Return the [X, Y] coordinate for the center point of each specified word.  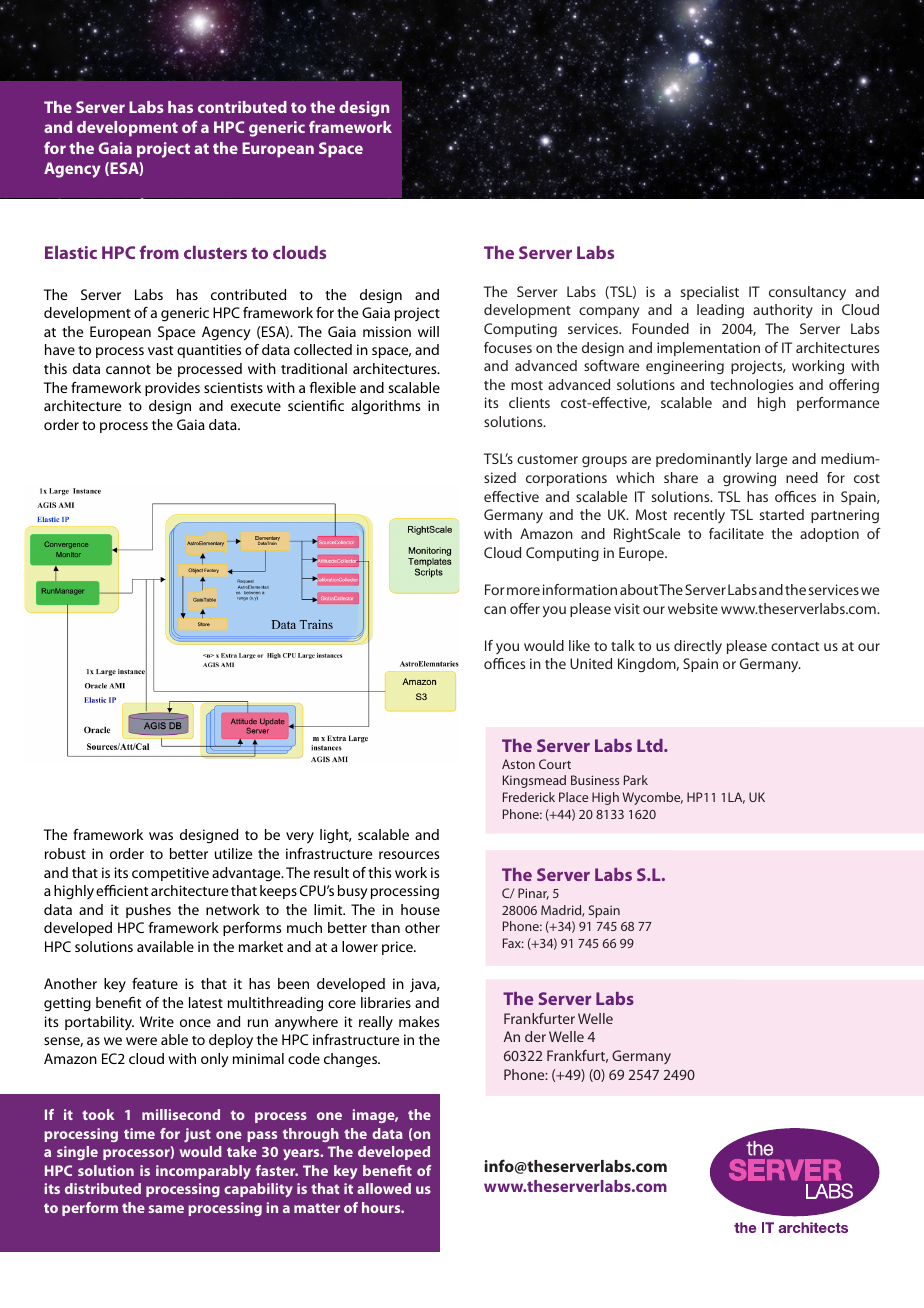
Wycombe [652, 798]
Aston [518, 764]
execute [256, 406]
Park [636, 780]
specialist [710, 293]
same [166, 1209]
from [159, 252]
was [161, 836]
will [428, 331]
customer [547, 459]
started [782, 514]
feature [155, 983]
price [398, 948]
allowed [384, 1188]
